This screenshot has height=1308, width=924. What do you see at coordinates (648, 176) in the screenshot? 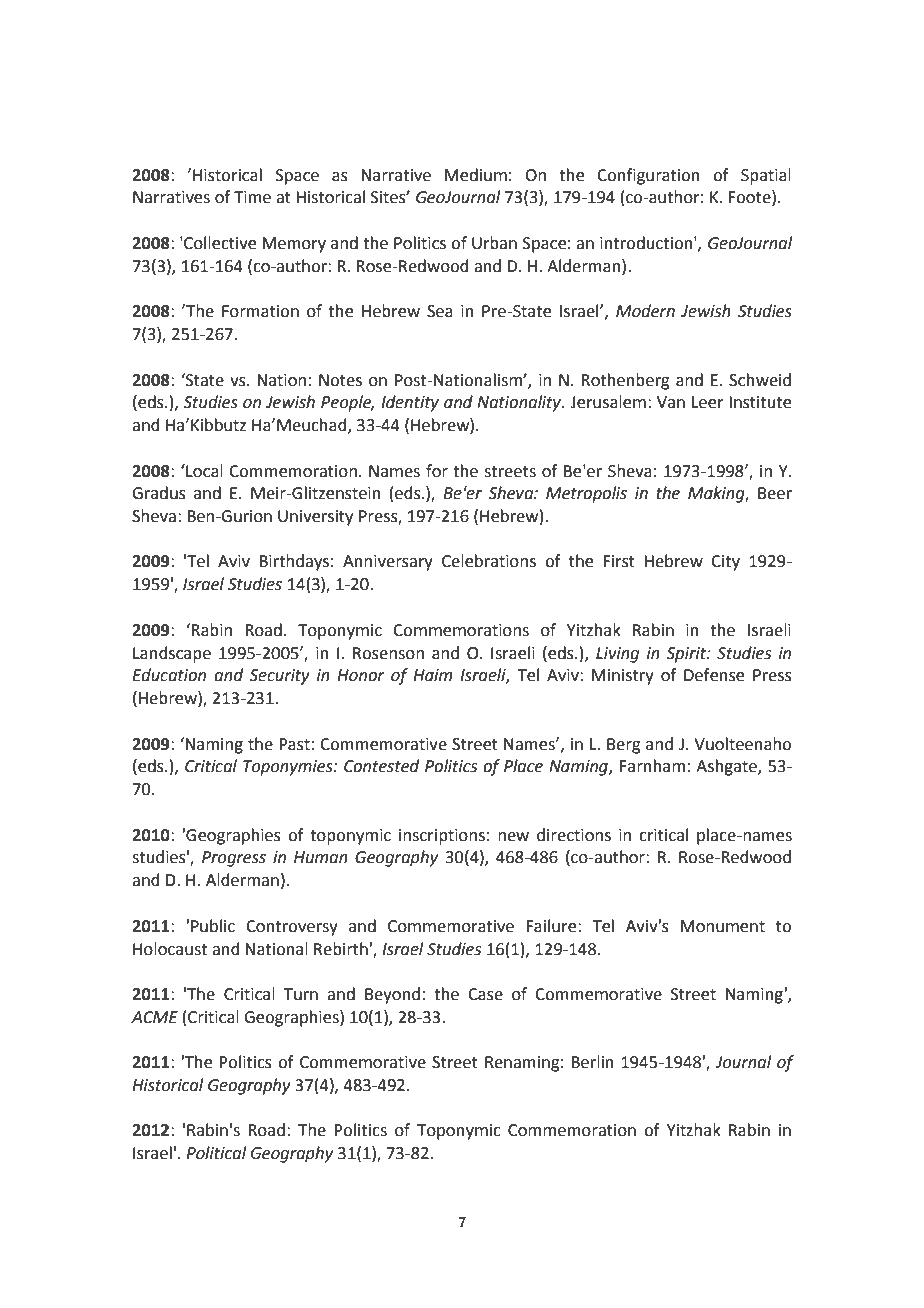
I see `Configuration` at bounding box center [648, 176].
